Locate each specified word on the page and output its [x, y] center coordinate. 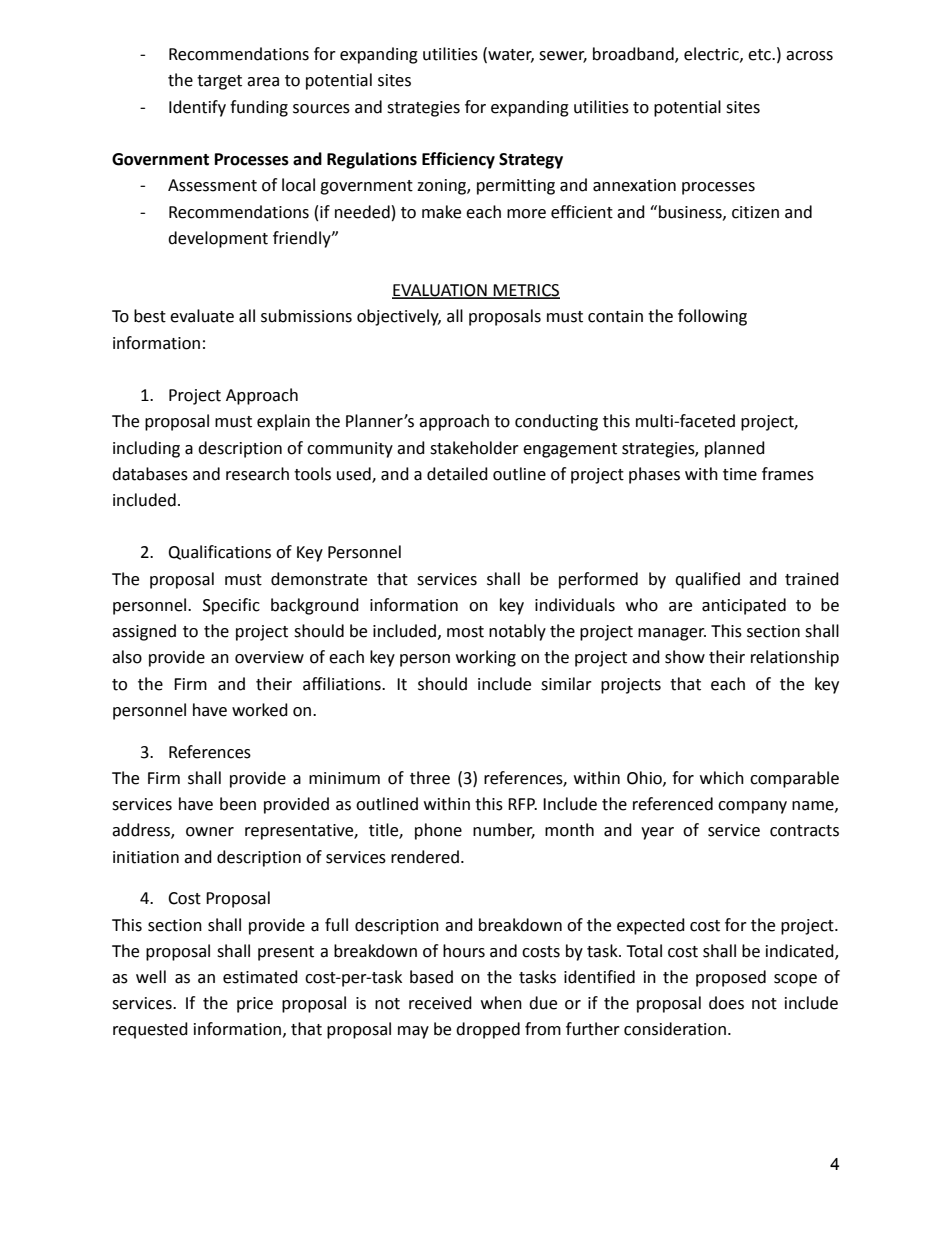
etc [760, 55]
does [726, 1003]
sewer [563, 57]
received [440, 1003]
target [219, 82]
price [255, 1005]
